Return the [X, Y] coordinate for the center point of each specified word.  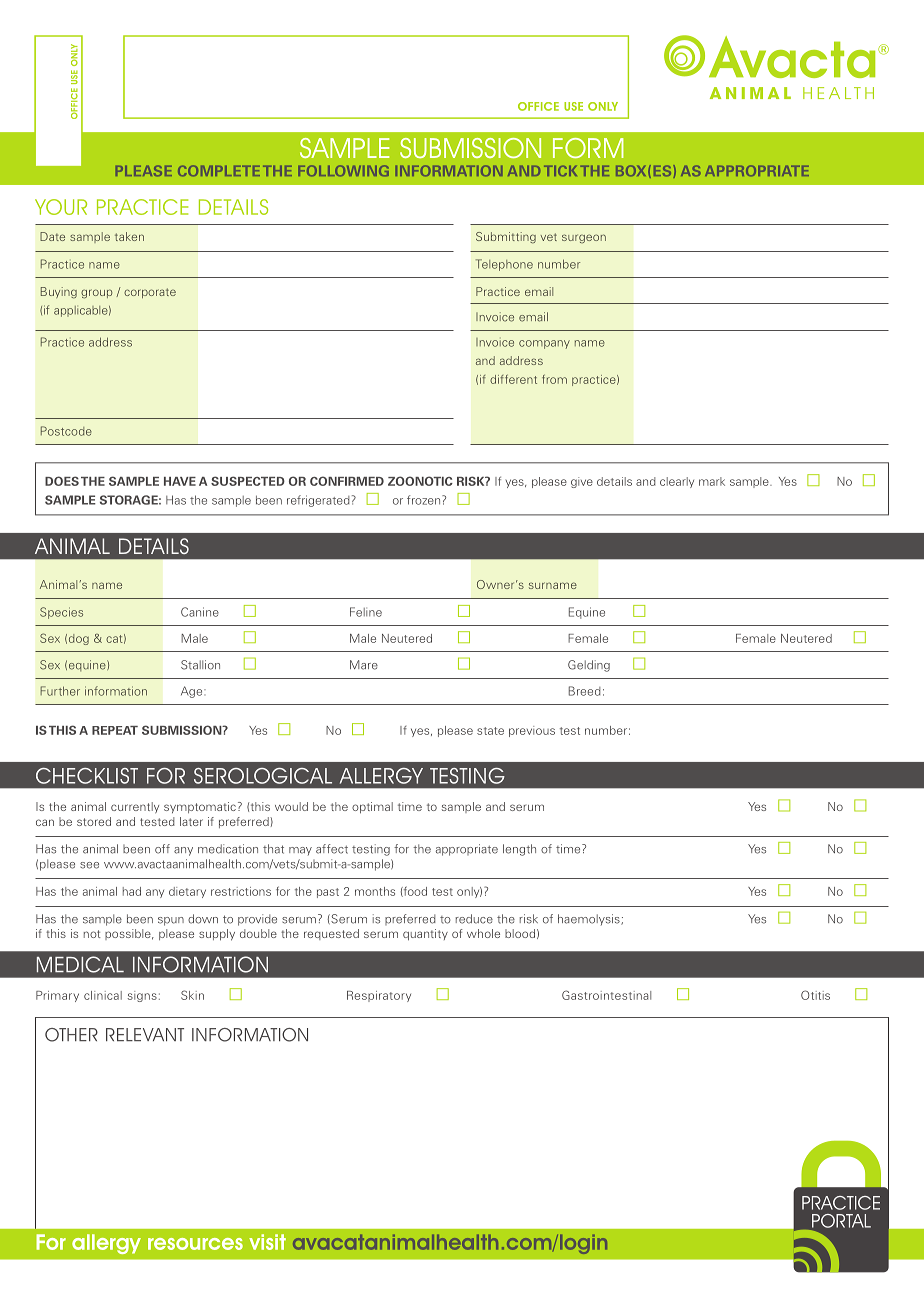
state [490, 731]
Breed [585, 691]
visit [267, 1242]
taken [129, 236]
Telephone [504, 265]
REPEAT [115, 730]
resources [195, 1244]
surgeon [584, 238]
